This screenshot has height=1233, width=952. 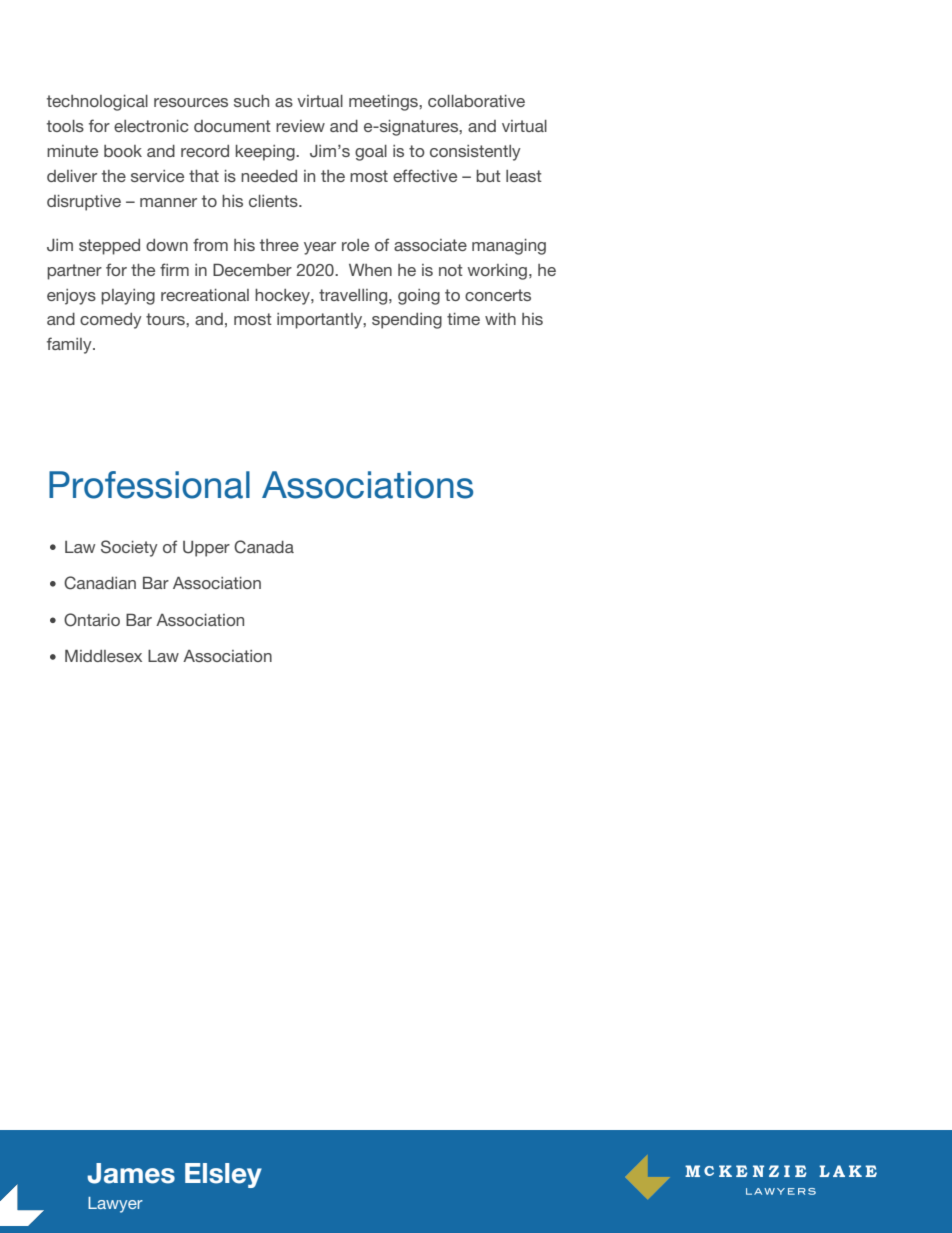 I want to click on consistently, so click(x=475, y=153).
